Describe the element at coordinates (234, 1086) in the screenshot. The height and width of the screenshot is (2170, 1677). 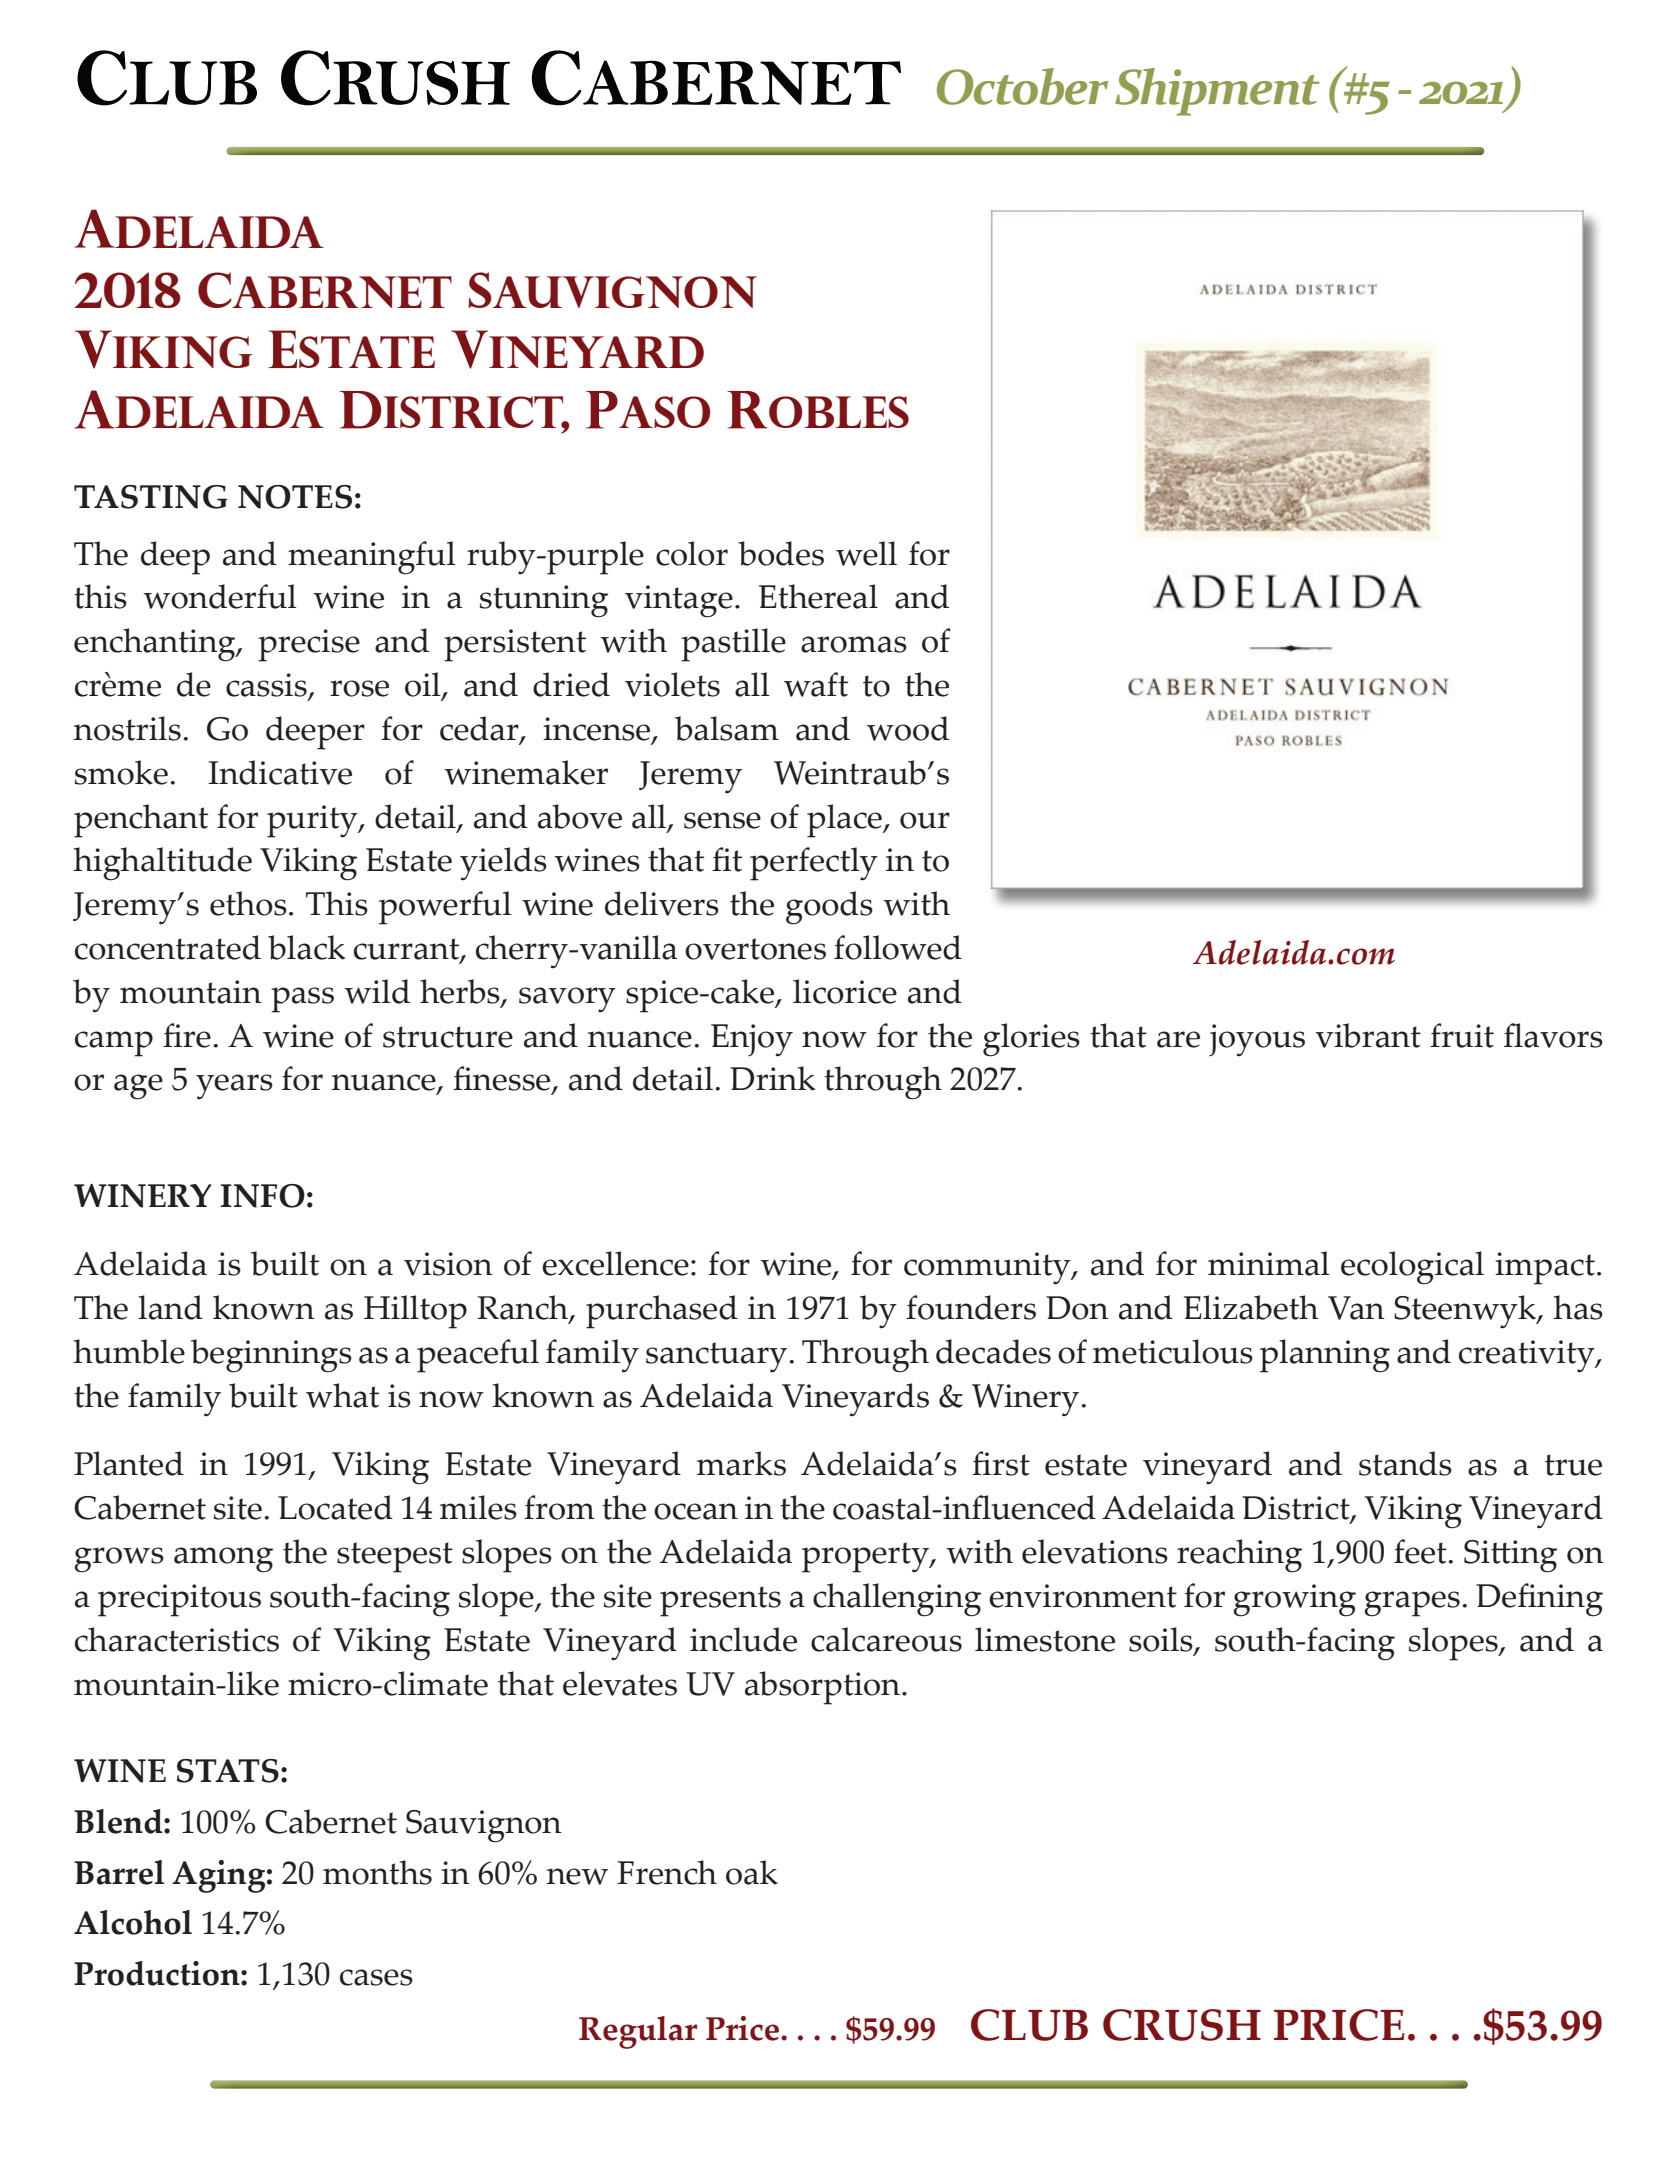
I see `years` at that location.
